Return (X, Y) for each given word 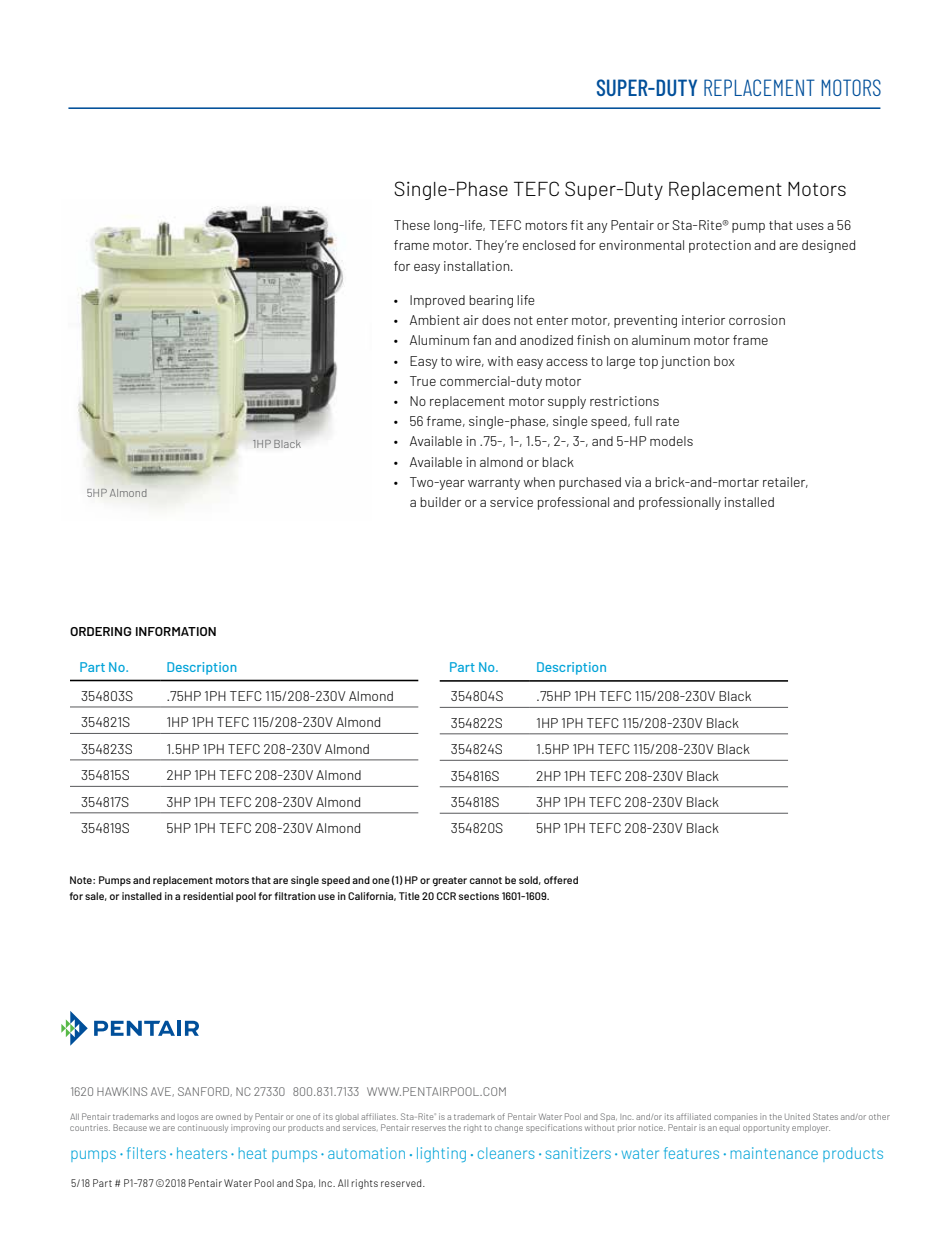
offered (561, 880)
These (412, 225)
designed (828, 246)
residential (208, 896)
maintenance (774, 1153)
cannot (486, 880)
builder (440, 502)
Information (176, 631)
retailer (785, 482)
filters (146, 1153)
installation (478, 266)
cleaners (506, 1153)
